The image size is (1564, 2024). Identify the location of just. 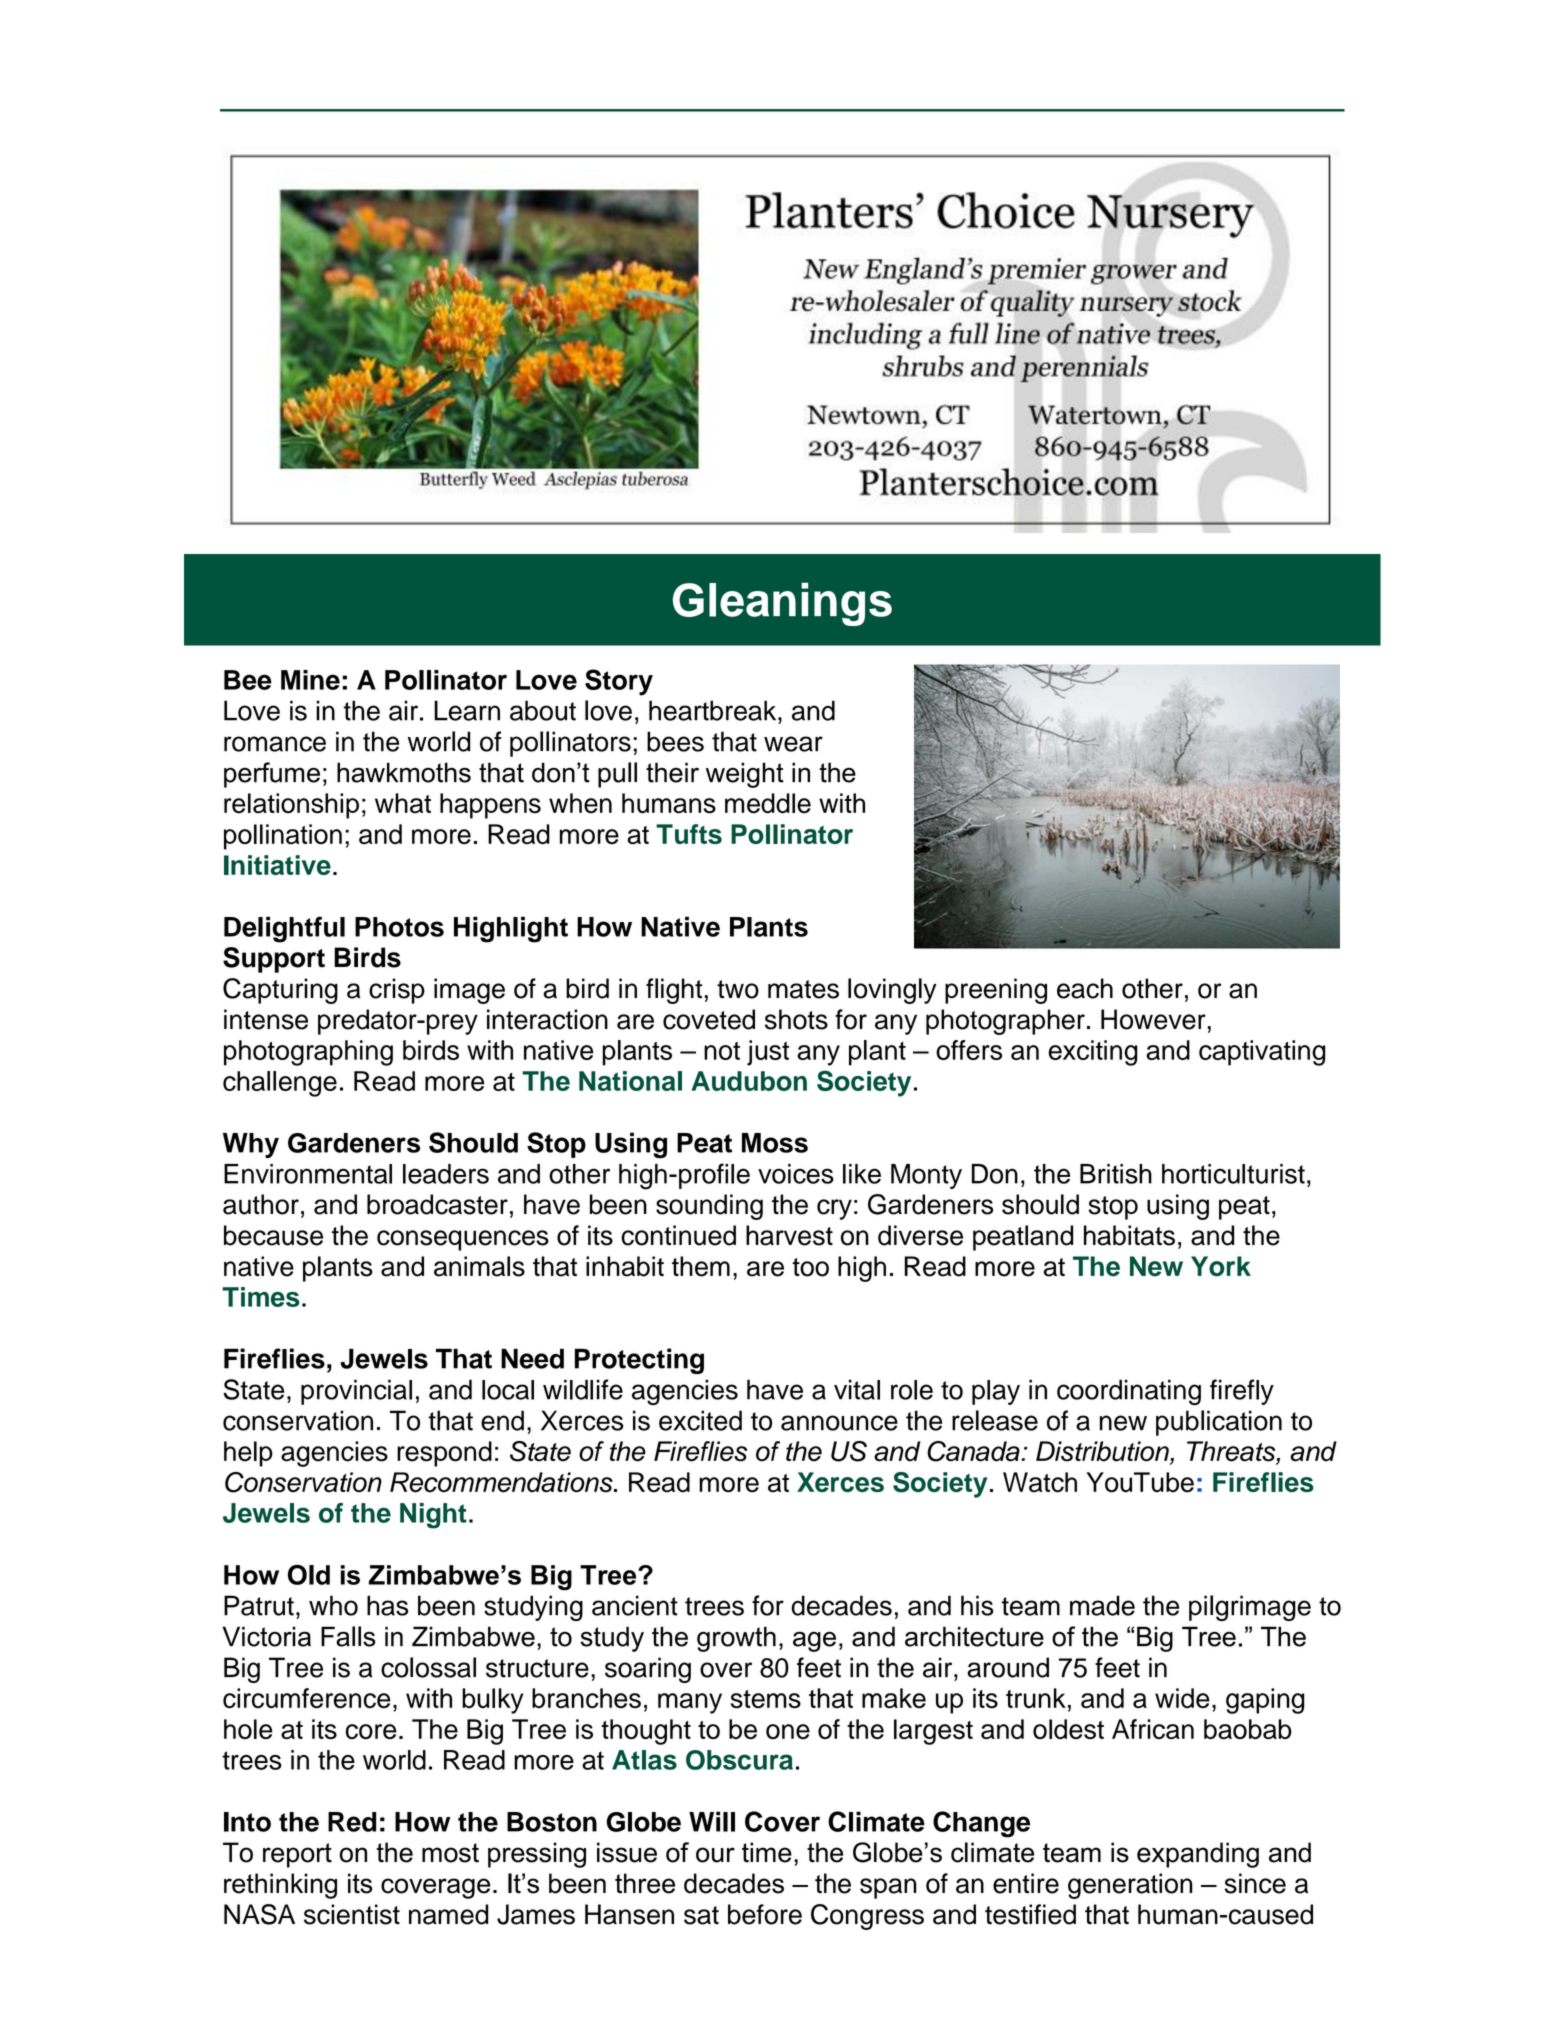
(768, 1053).
